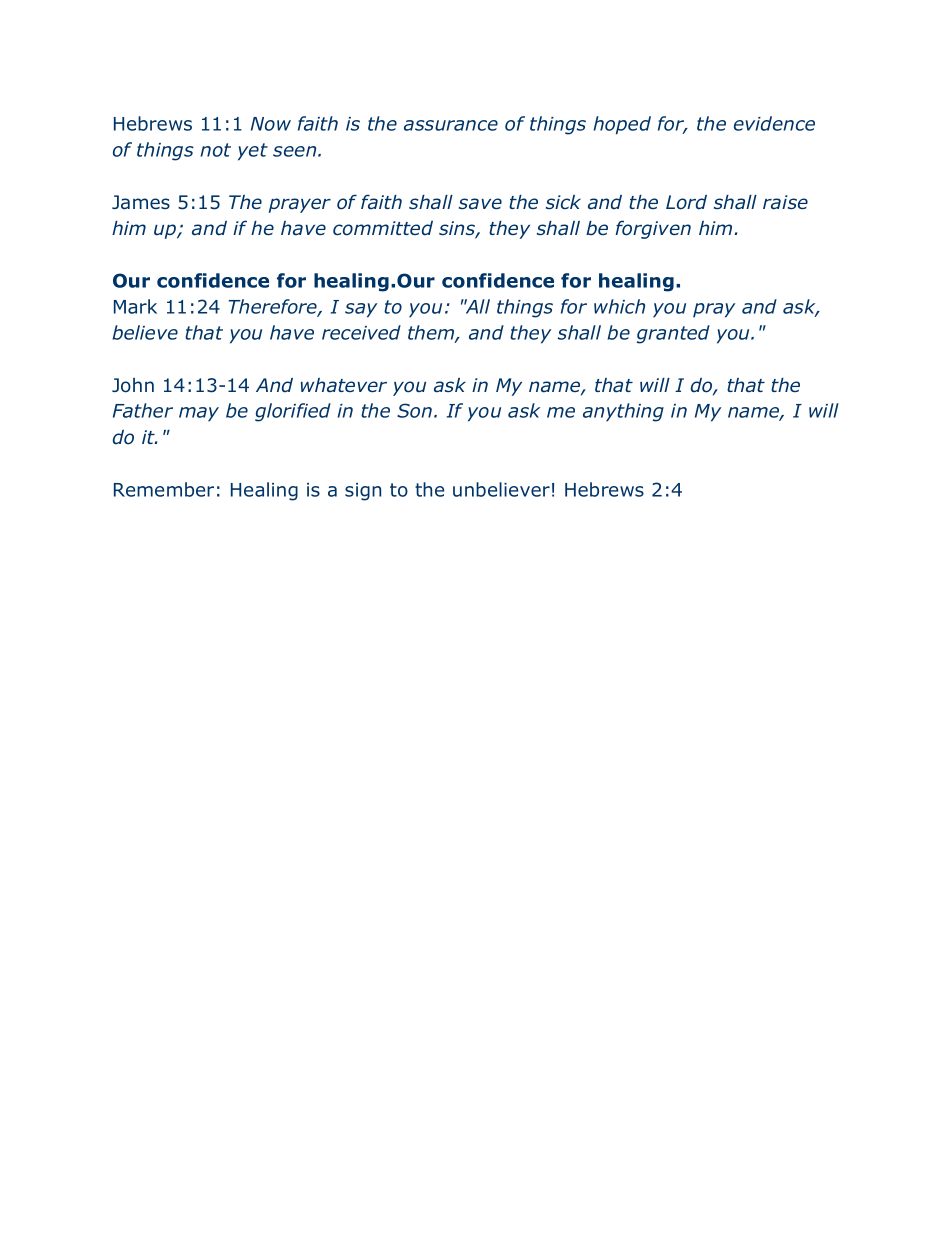 This page has height=1233, width=952. Describe the element at coordinates (623, 412) in the page. I see `anything` at that location.
